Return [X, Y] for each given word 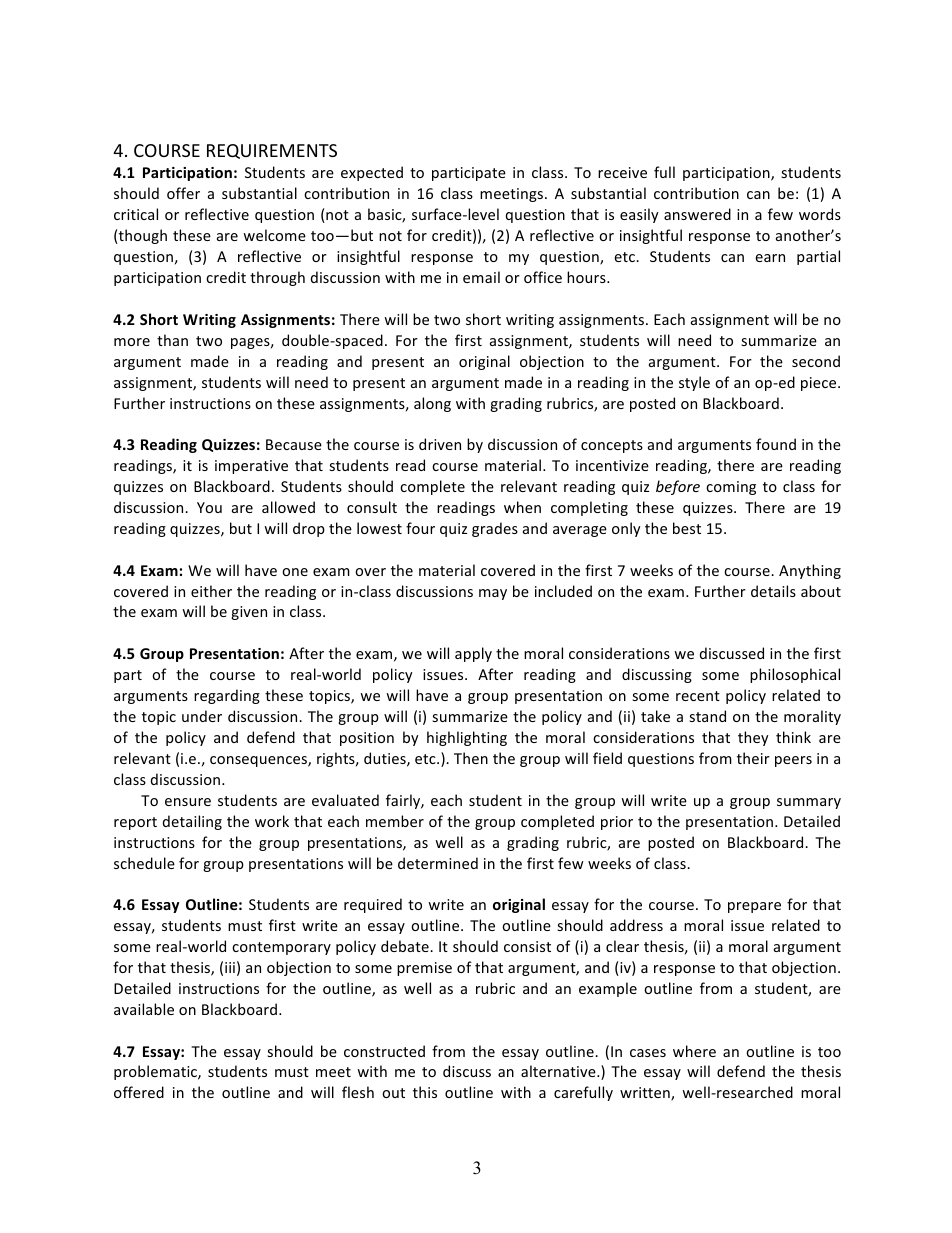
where [694, 1051]
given [249, 613]
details [773, 591]
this [425, 1092]
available [144, 1009]
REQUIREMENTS [272, 151]
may [493, 594]
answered [697, 214]
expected [372, 173]
